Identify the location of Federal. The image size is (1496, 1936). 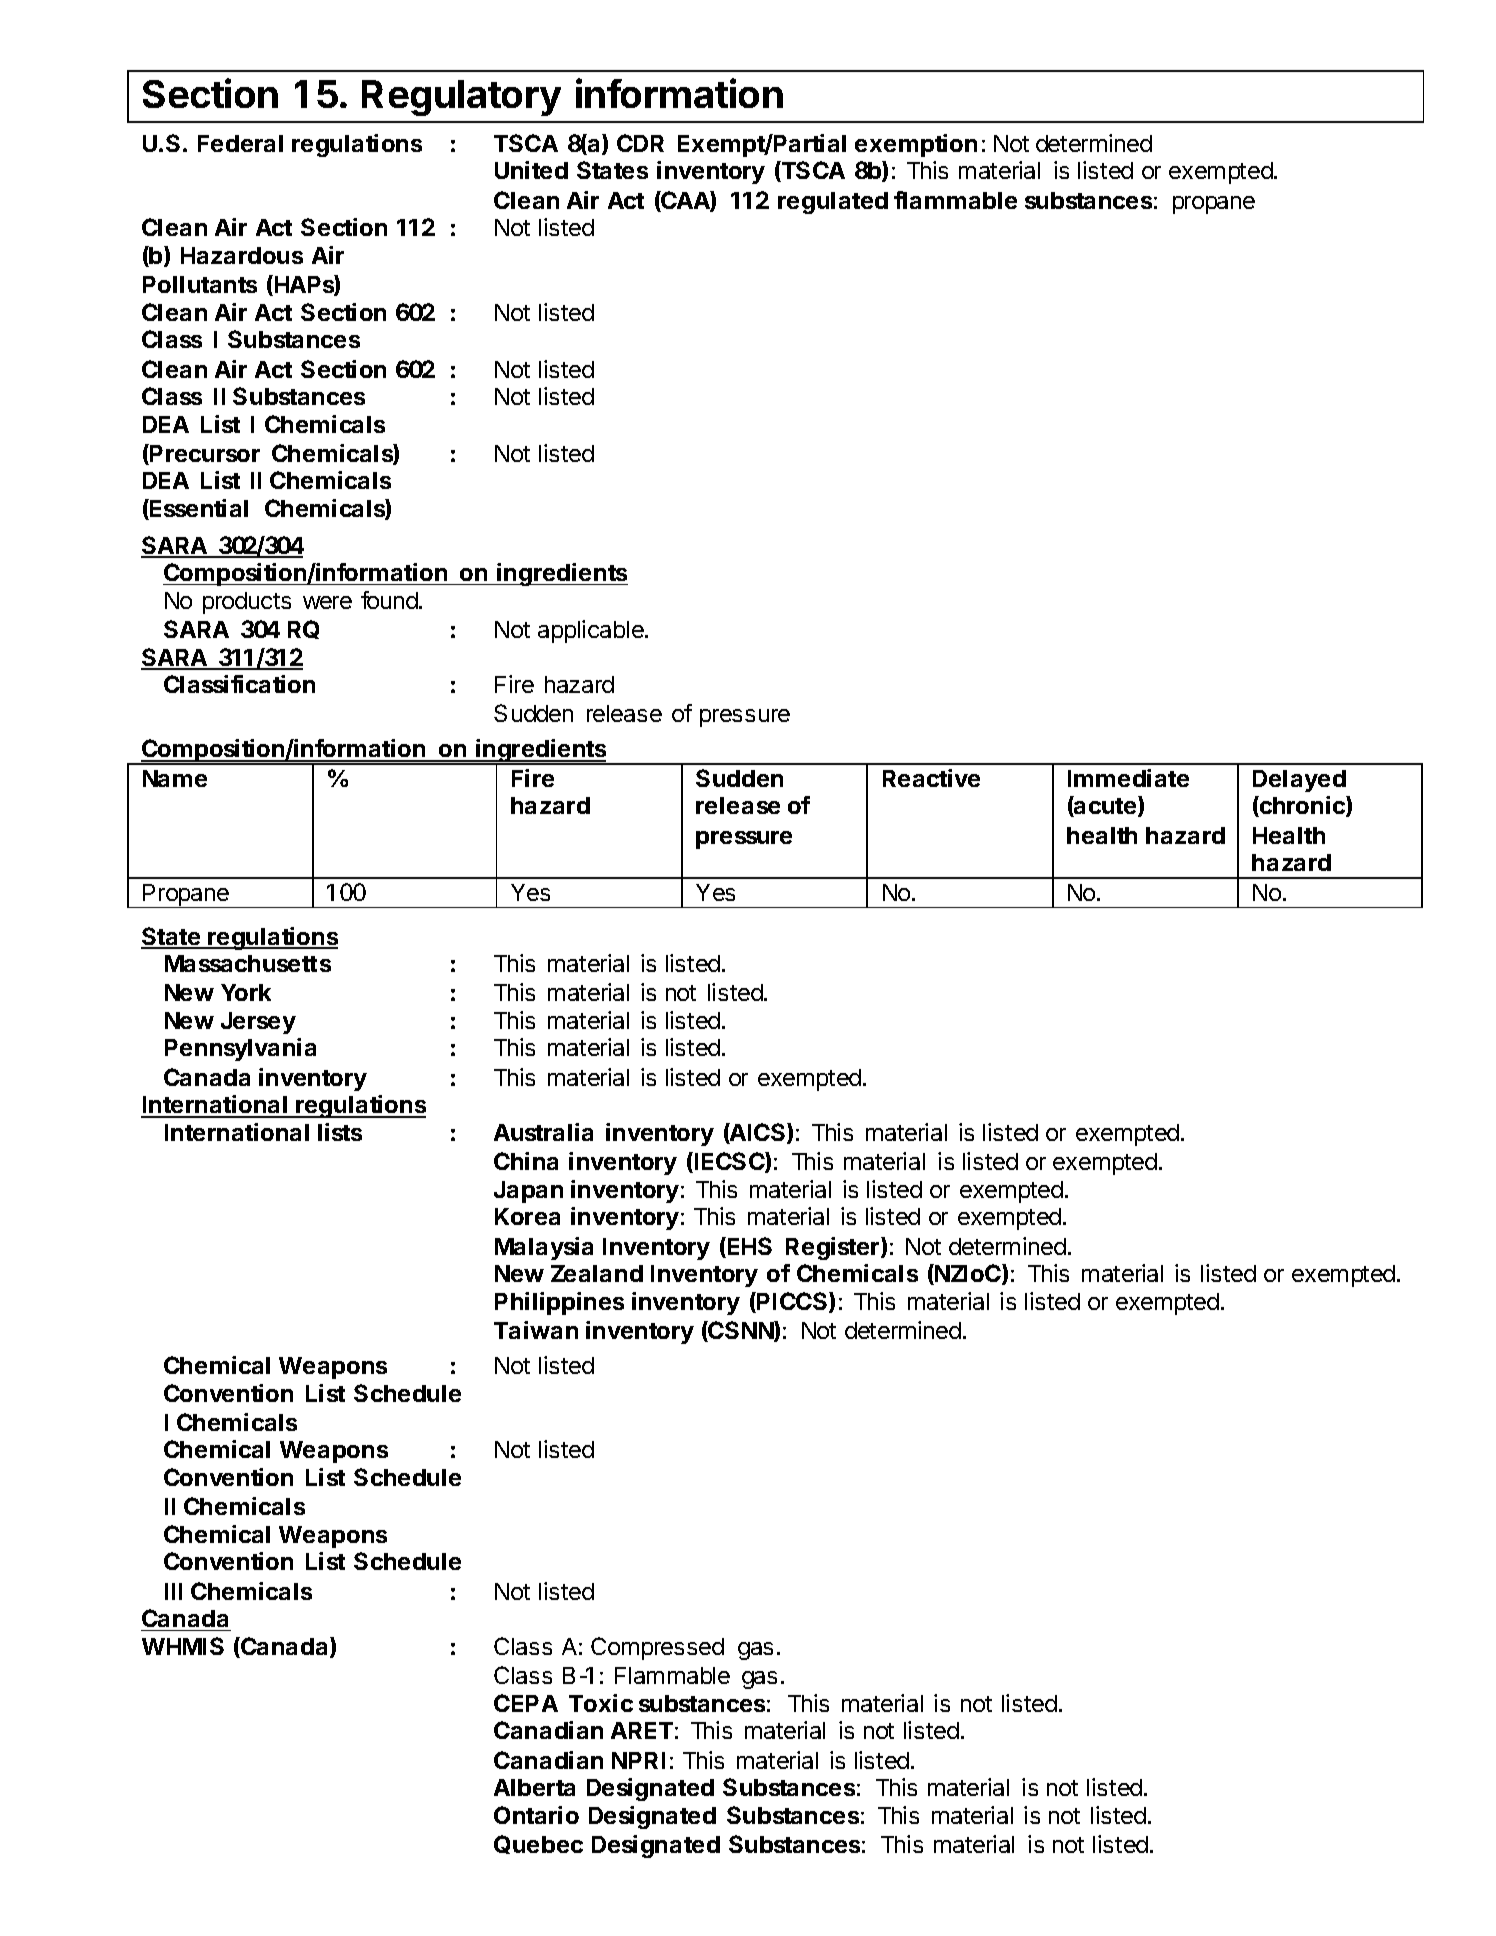
(240, 143).
